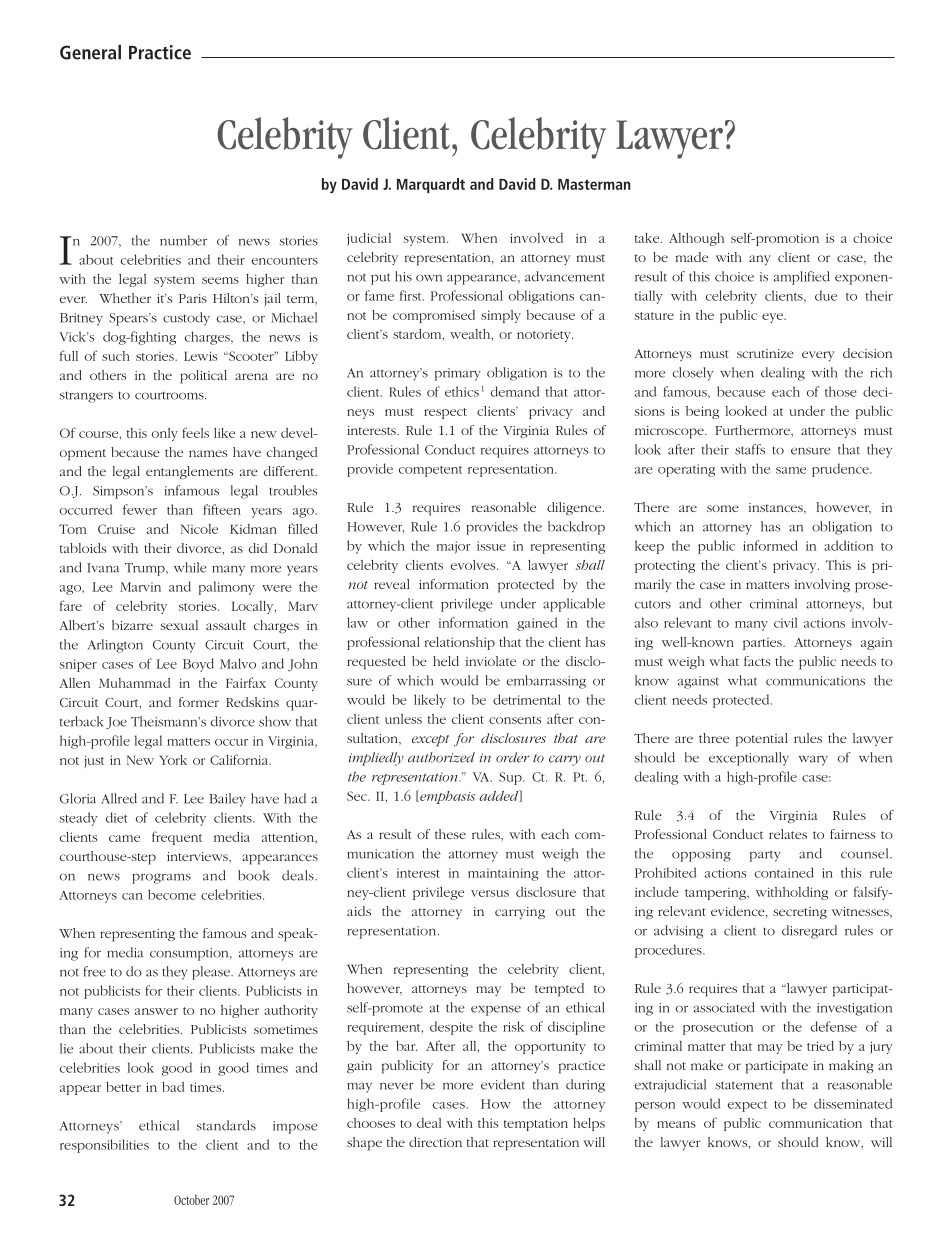 The width and height of the screenshot is (952, 1241). Describe the element at coordinates (747, 1106) in the screenshot. I see `expect` at that location.
